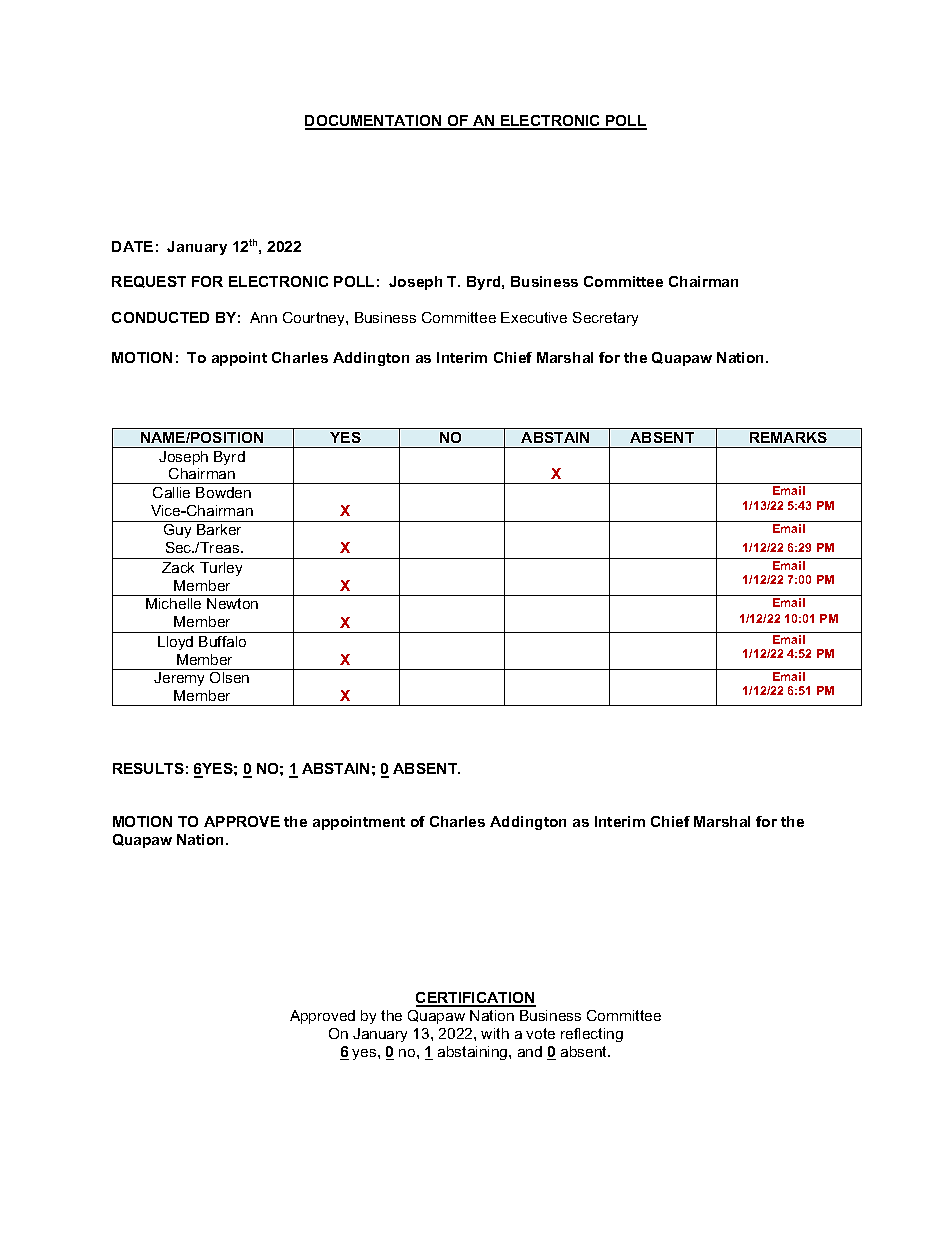  What do you see at coordinates (540, 1033) in the screenshot?
I see `vote` at bounding box center [540, 1033].
